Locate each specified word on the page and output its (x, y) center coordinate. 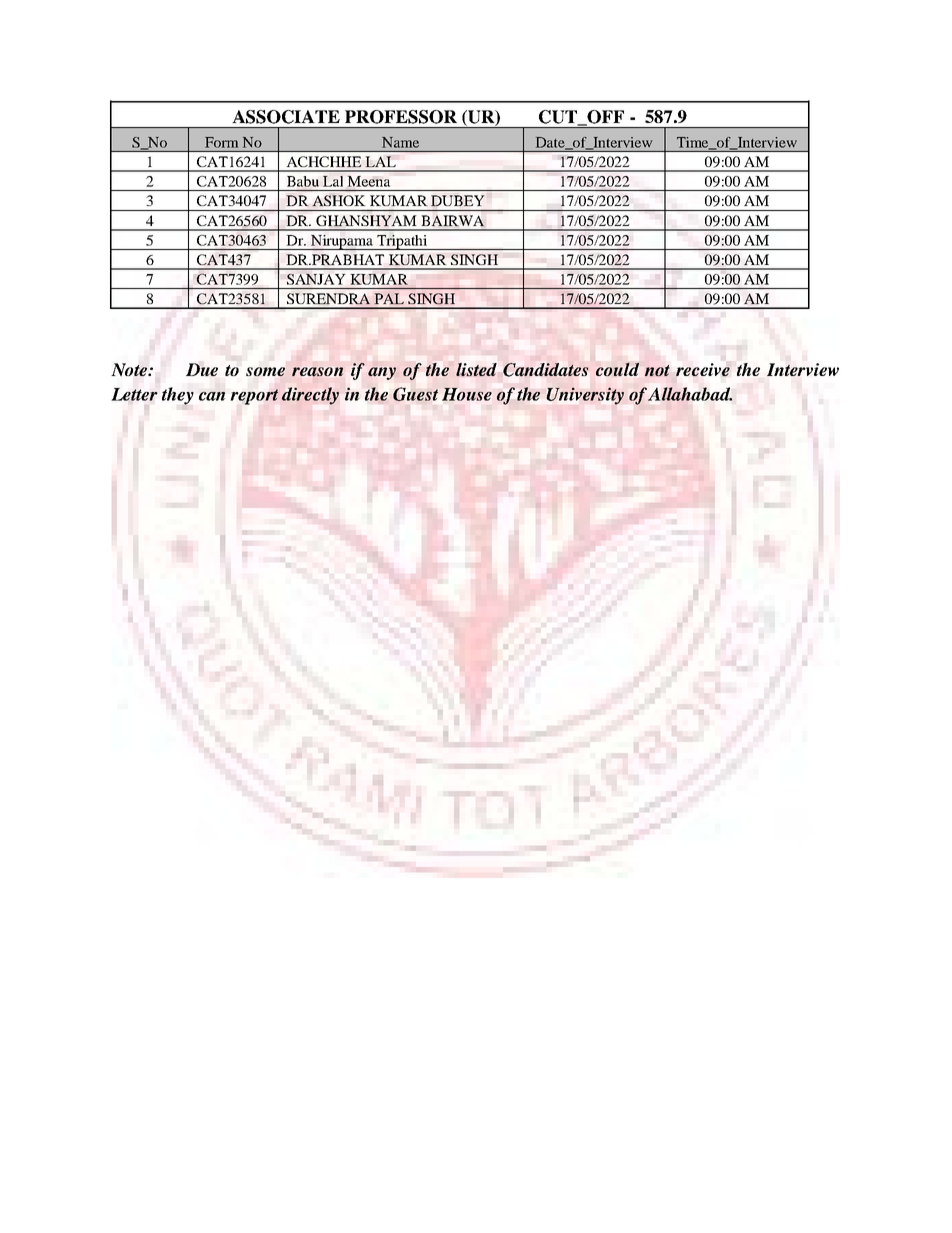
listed (476, 370)
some (265, 371)
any (382, 373)
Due (202, 369)
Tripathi (402, 242)
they (178, 396)
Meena (369, 181)
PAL (389, 298)
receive (703, 370)
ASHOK (339, 200)
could (617, 369)
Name (400, 142)
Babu (303, 181)
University (585, 396)
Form (221, 142)
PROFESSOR (401, 117)
